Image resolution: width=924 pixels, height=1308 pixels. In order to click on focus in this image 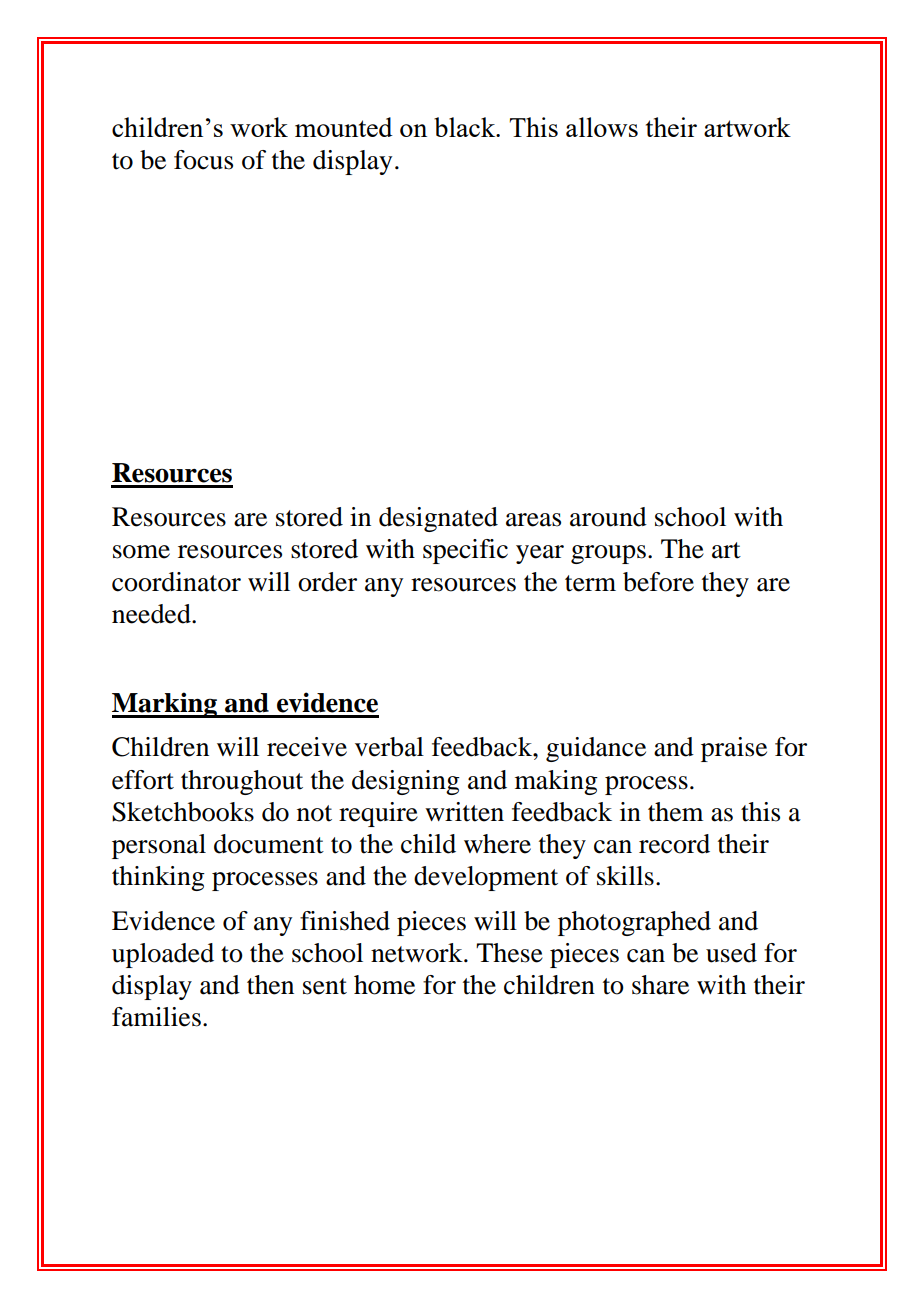, I will do `click(203, 160)`.
